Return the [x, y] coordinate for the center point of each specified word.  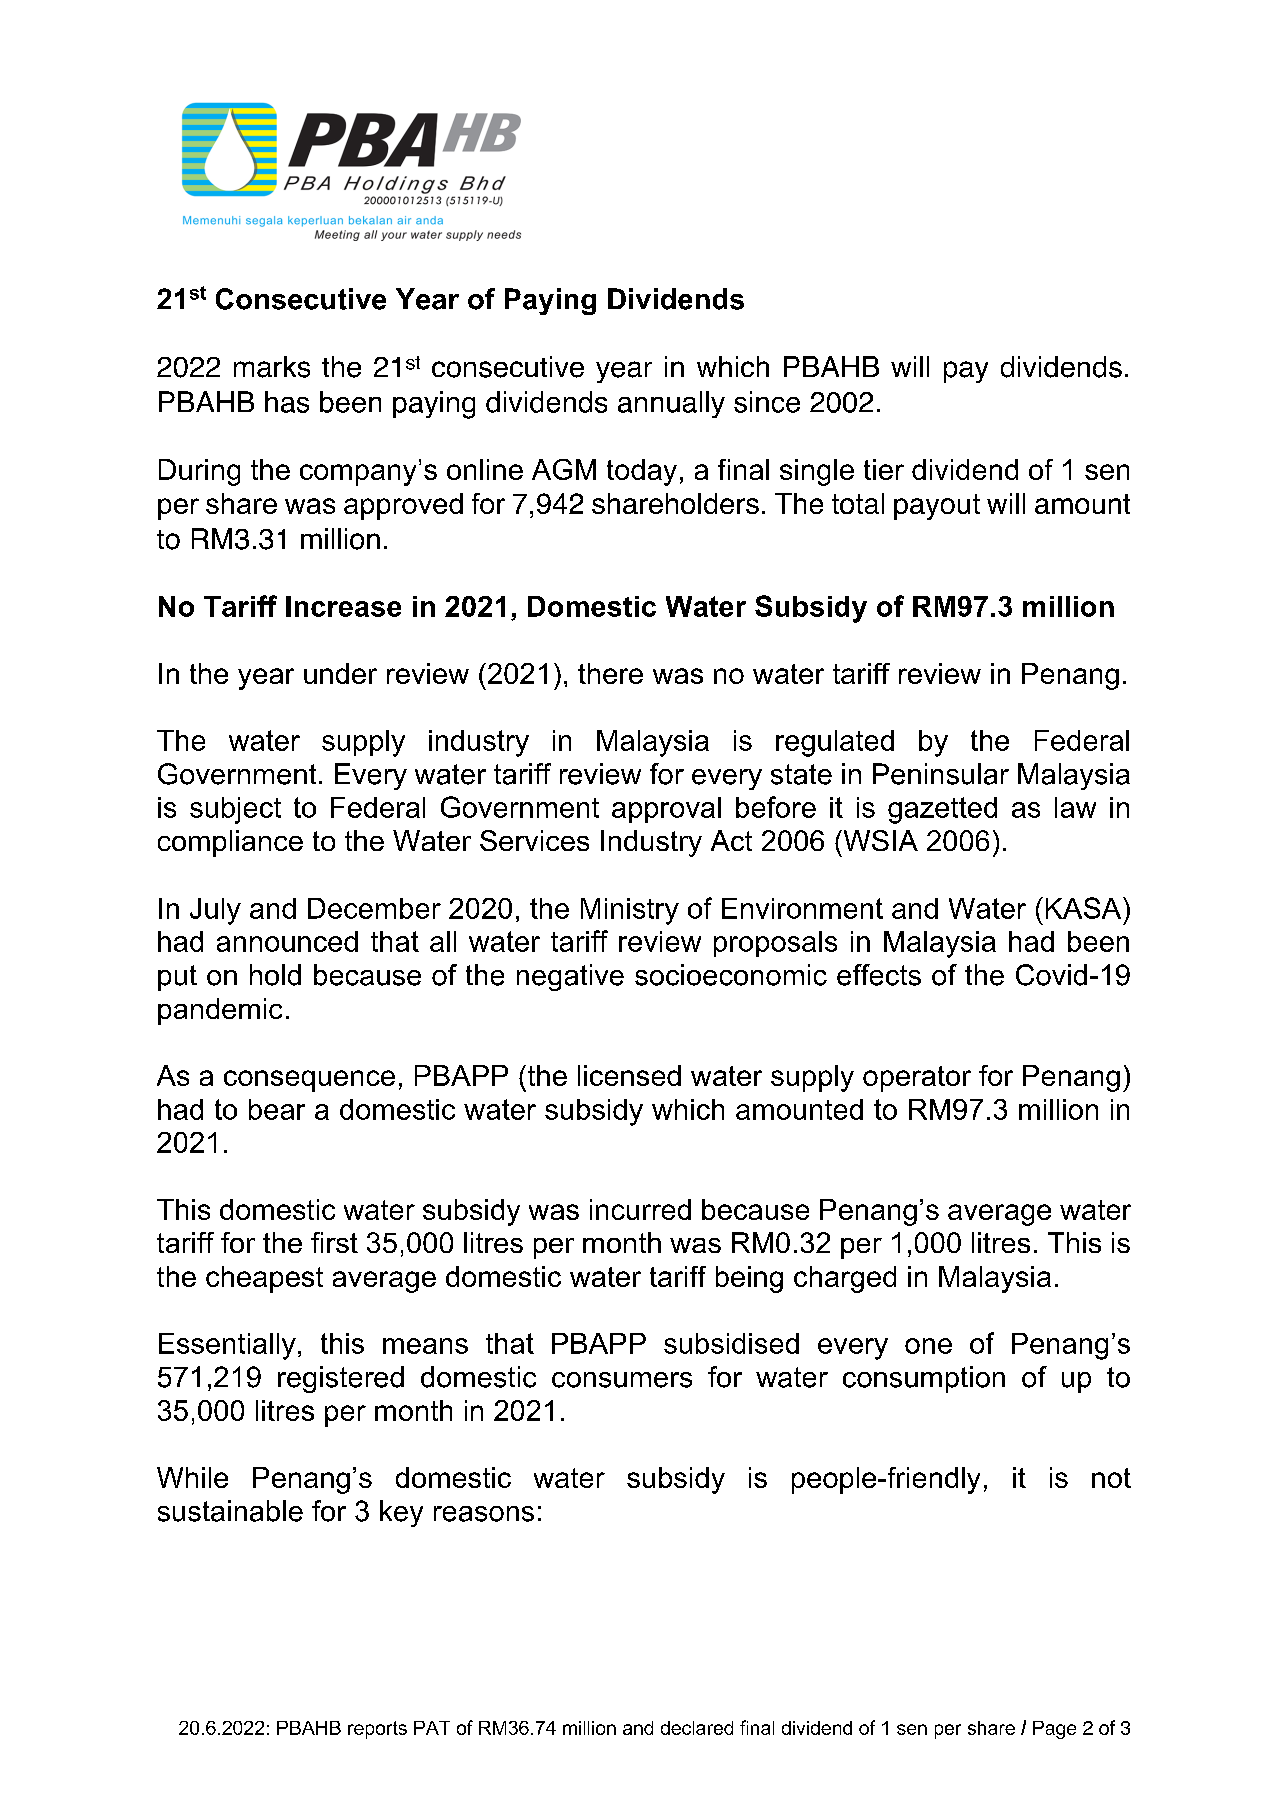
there [610, 673]
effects [879, 975]
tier [884, 469]
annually [671, 404]
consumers [622, 1380]
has [287, 402]
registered [341, 1379]
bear [277, 1109]
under [340, 673]
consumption [924, 1379]
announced [287, 941]
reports [377, 1730]
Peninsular [941, 774]
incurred [640, 1209]
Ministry [630, 911]
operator [917, 1079]
